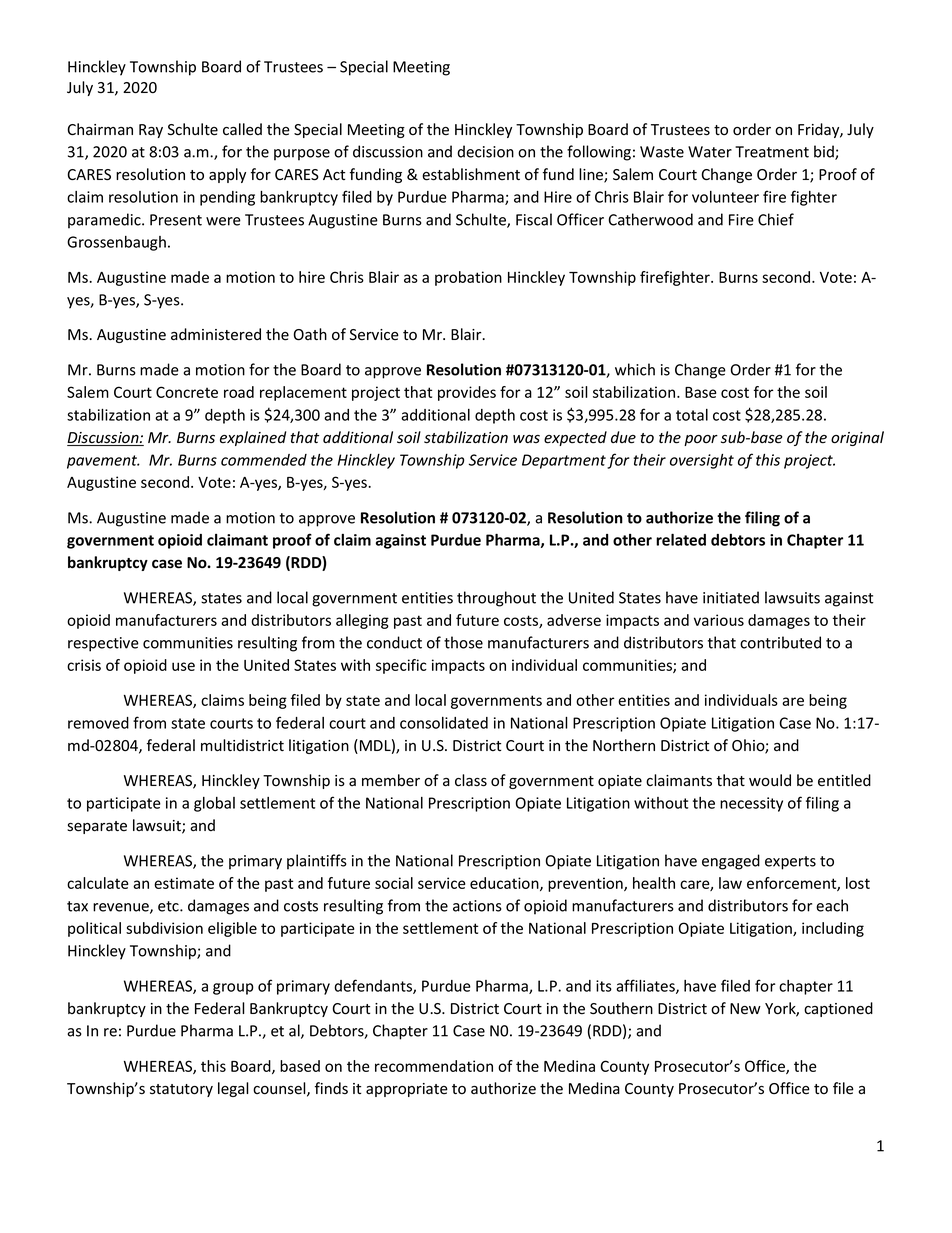 This page has width=952, height=1233. I want to click on Ray, so click(151, 131).
